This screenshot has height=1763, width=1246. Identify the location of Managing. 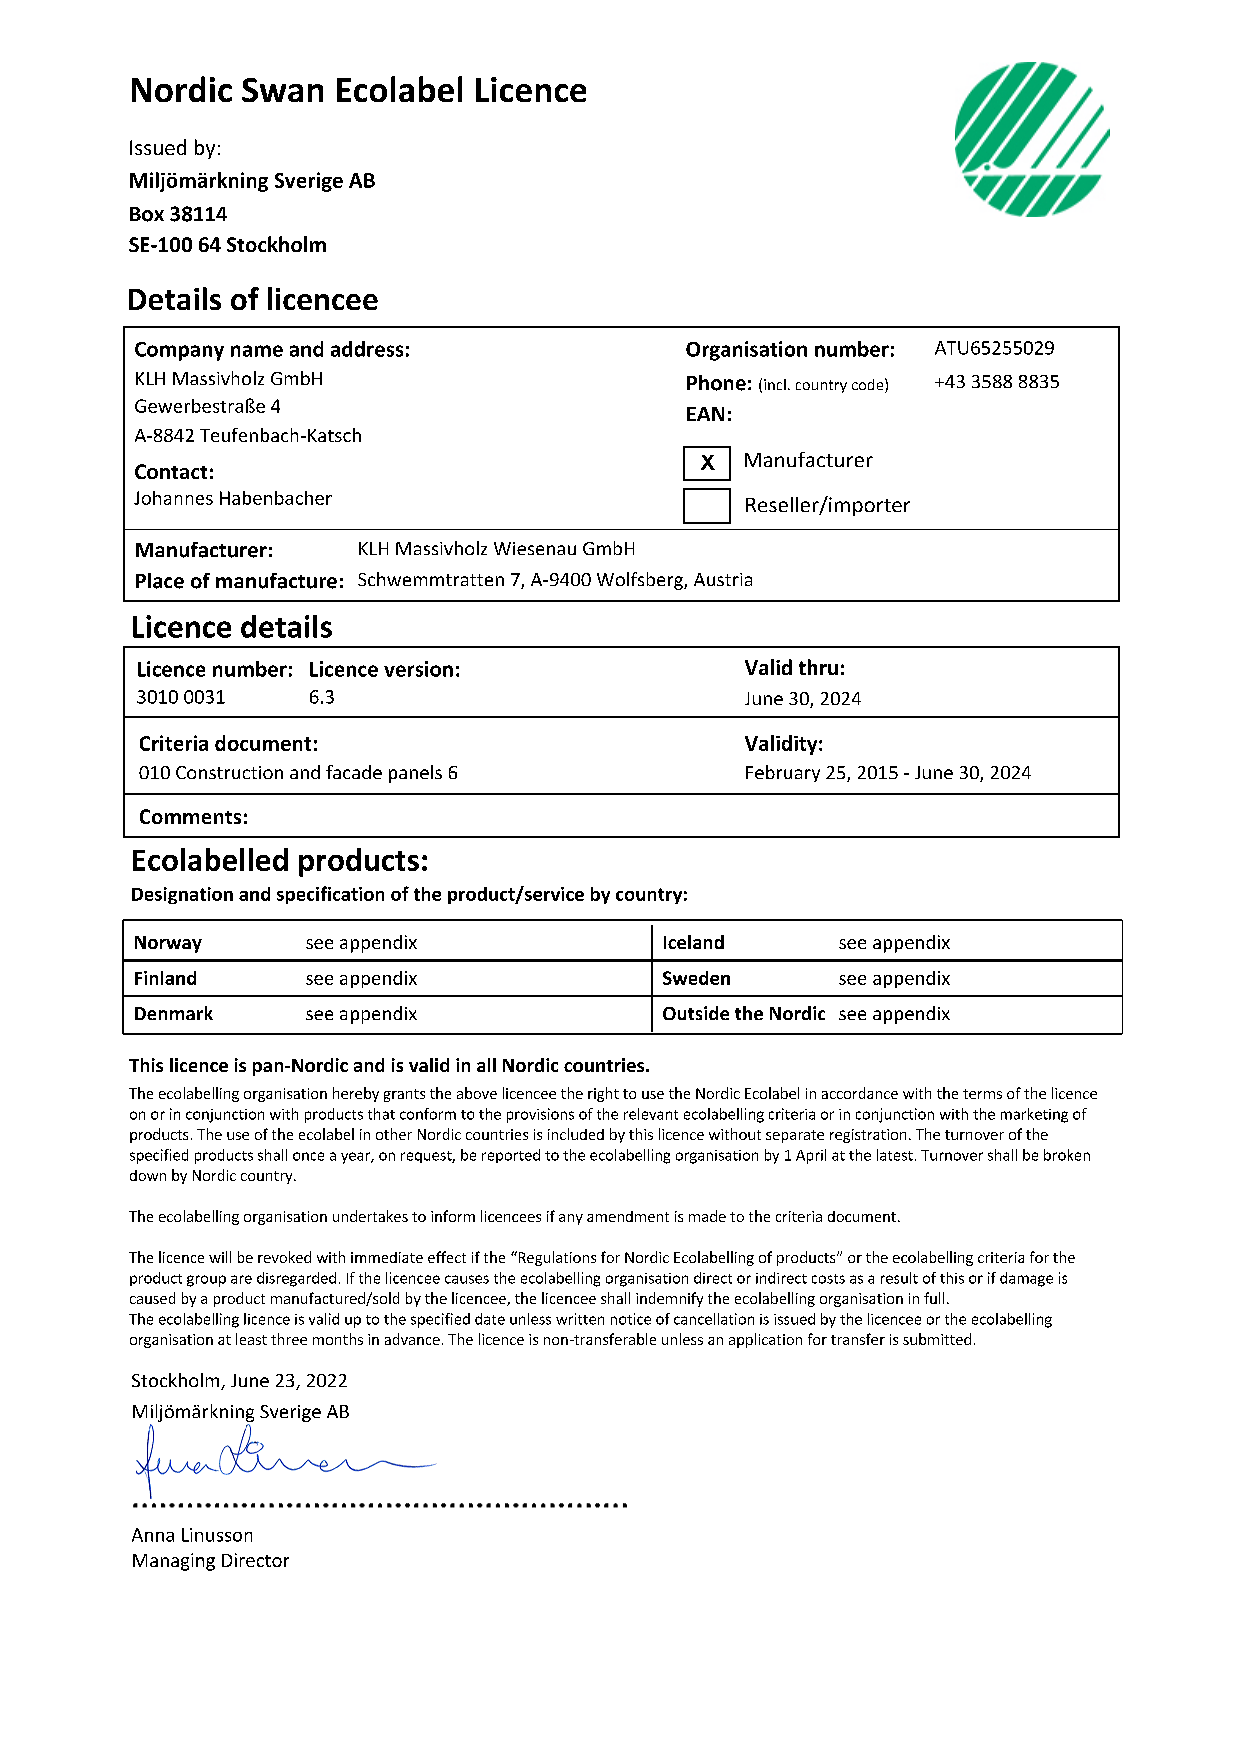
(174, 1562).
